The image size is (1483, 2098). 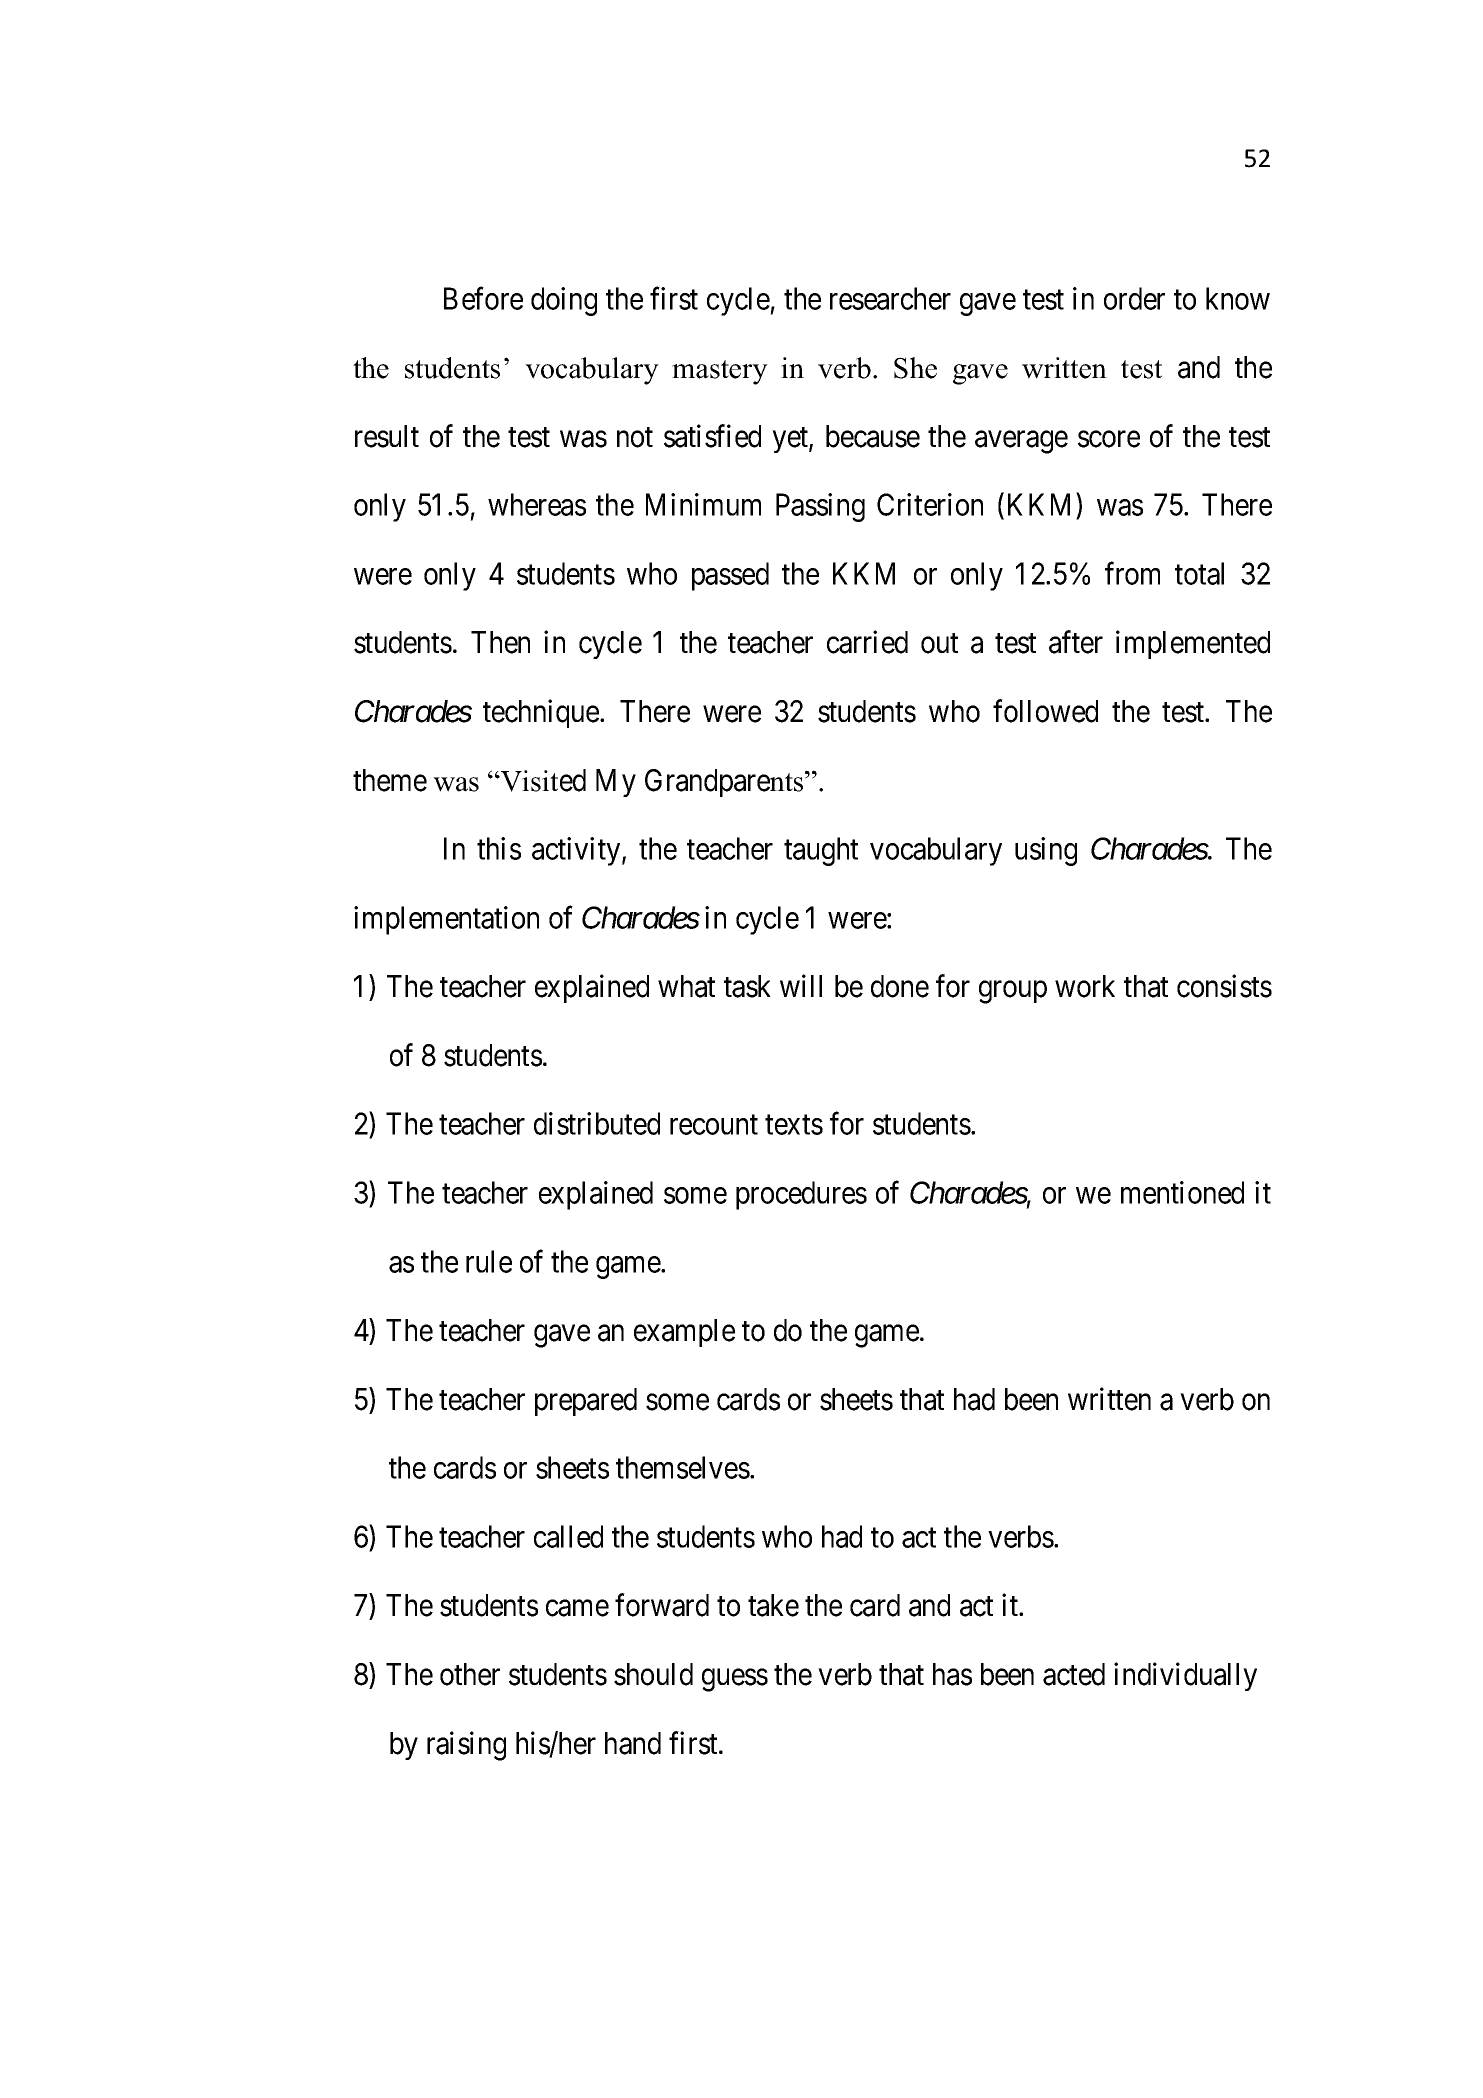 What do you see at coordinates (684, 1333) in the screenshot?
I see `example` at bounding box center [684, 1333].
